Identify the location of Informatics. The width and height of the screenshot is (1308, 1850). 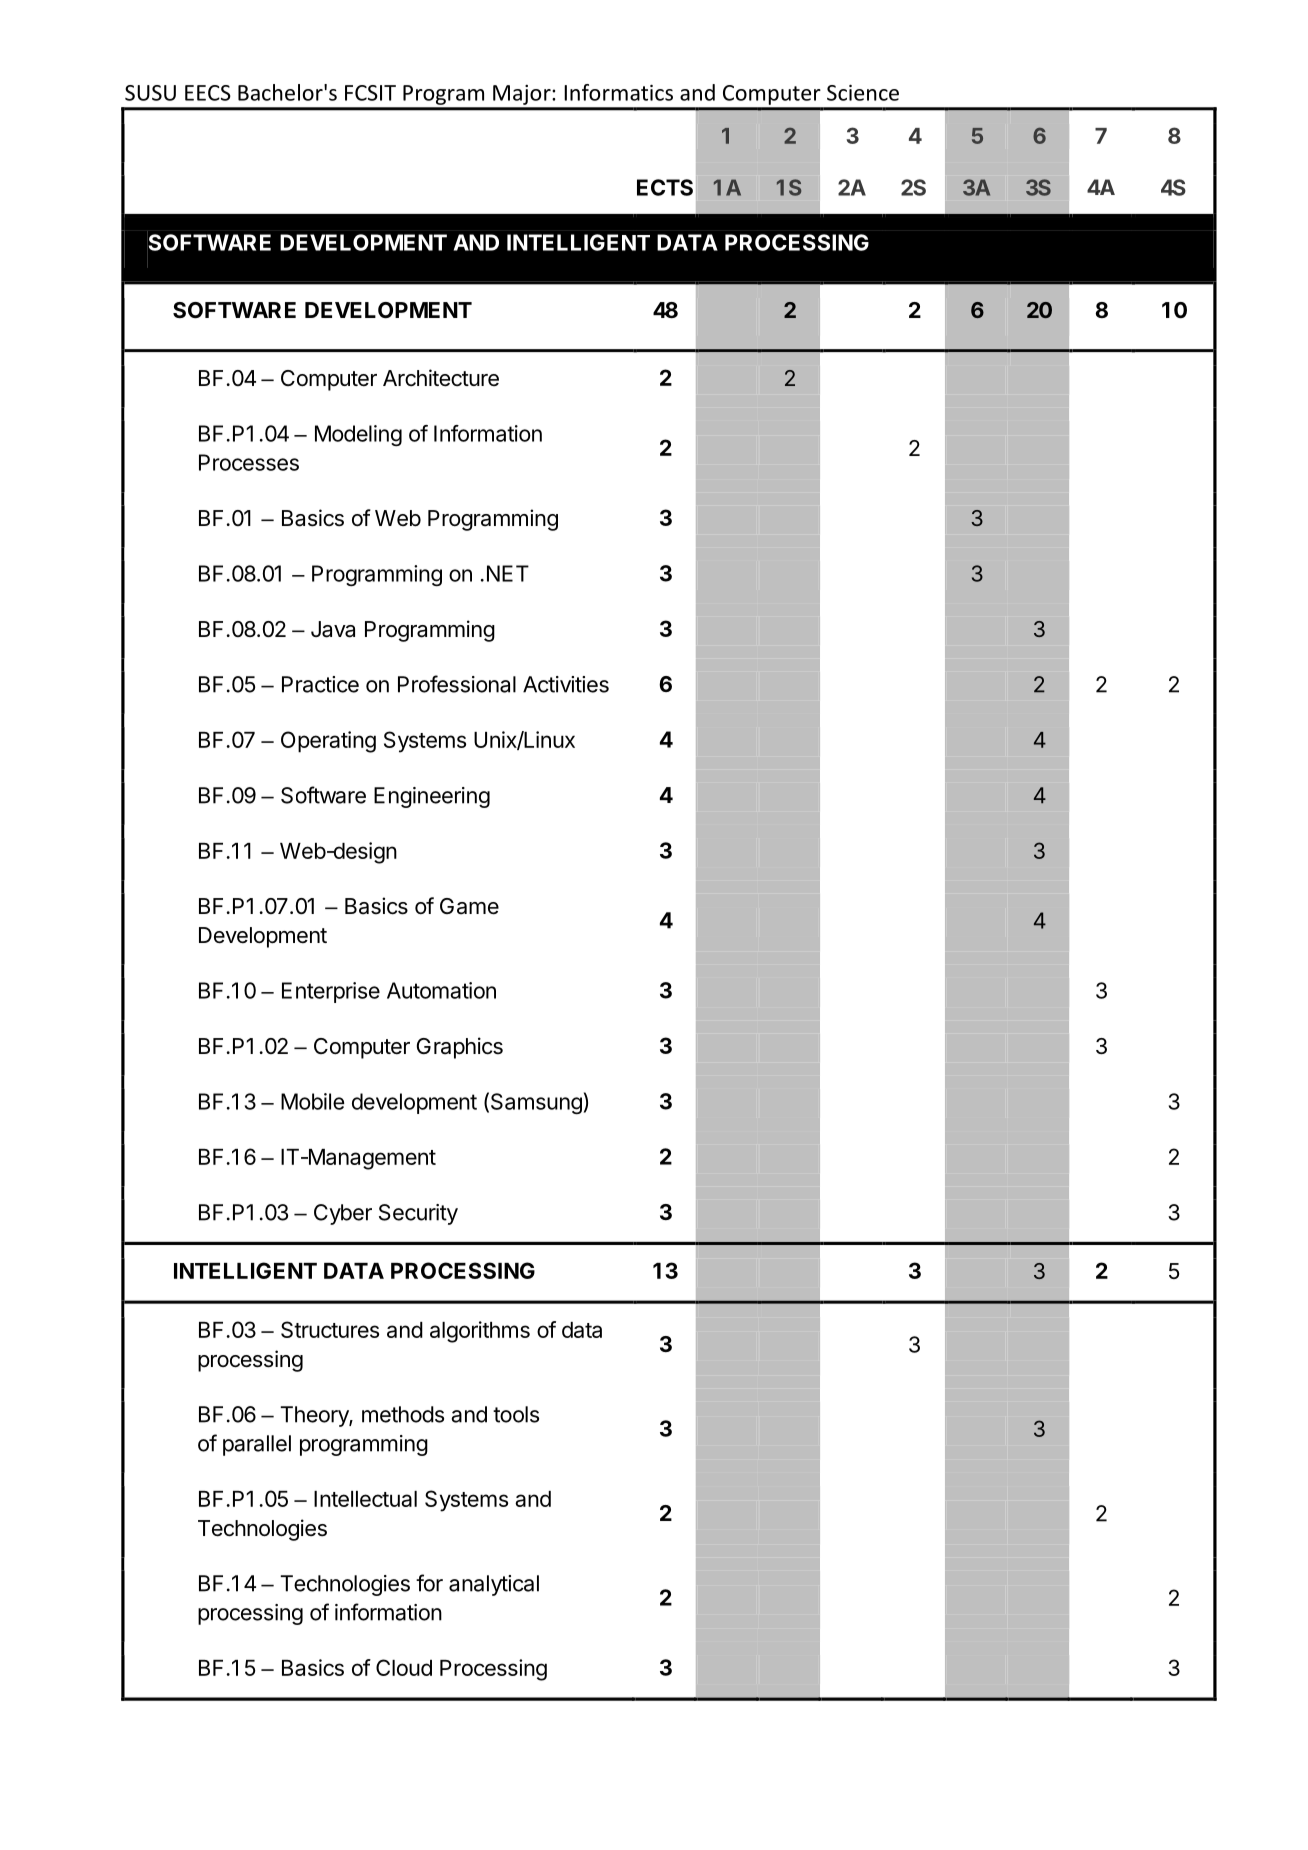
(618, 92).
